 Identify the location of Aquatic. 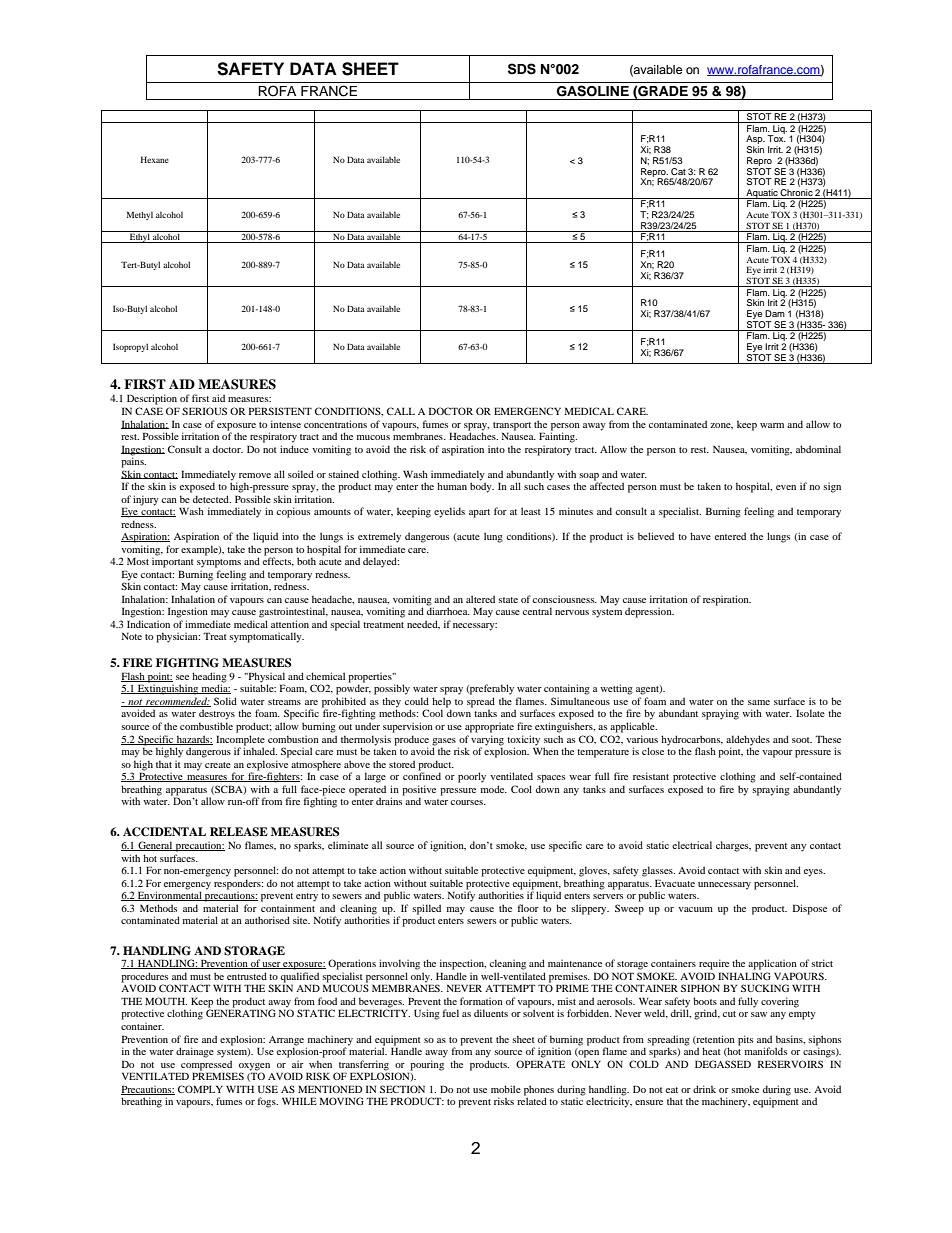
(762, 194).
